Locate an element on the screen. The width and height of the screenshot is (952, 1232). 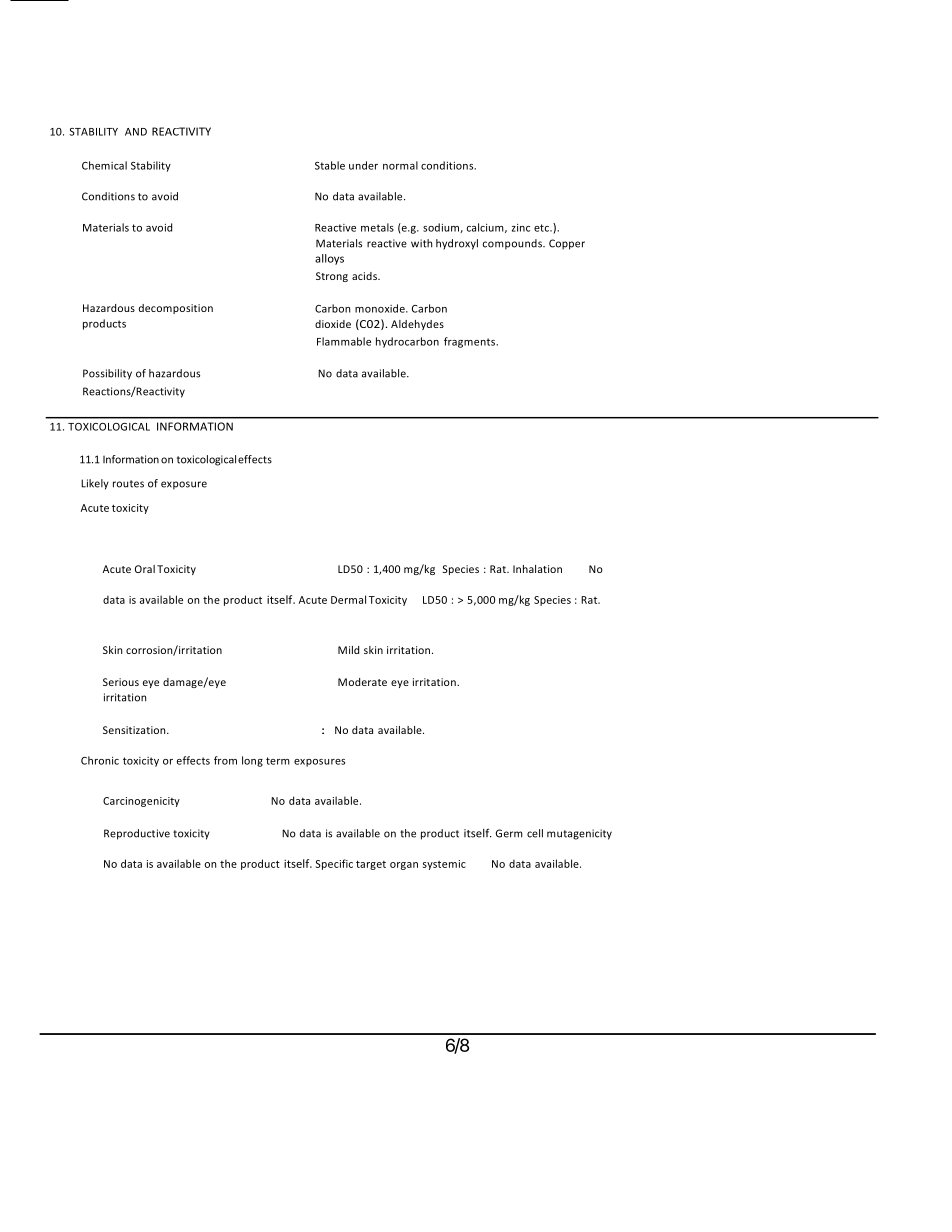
Specific is located at coordinates (334, 864).
